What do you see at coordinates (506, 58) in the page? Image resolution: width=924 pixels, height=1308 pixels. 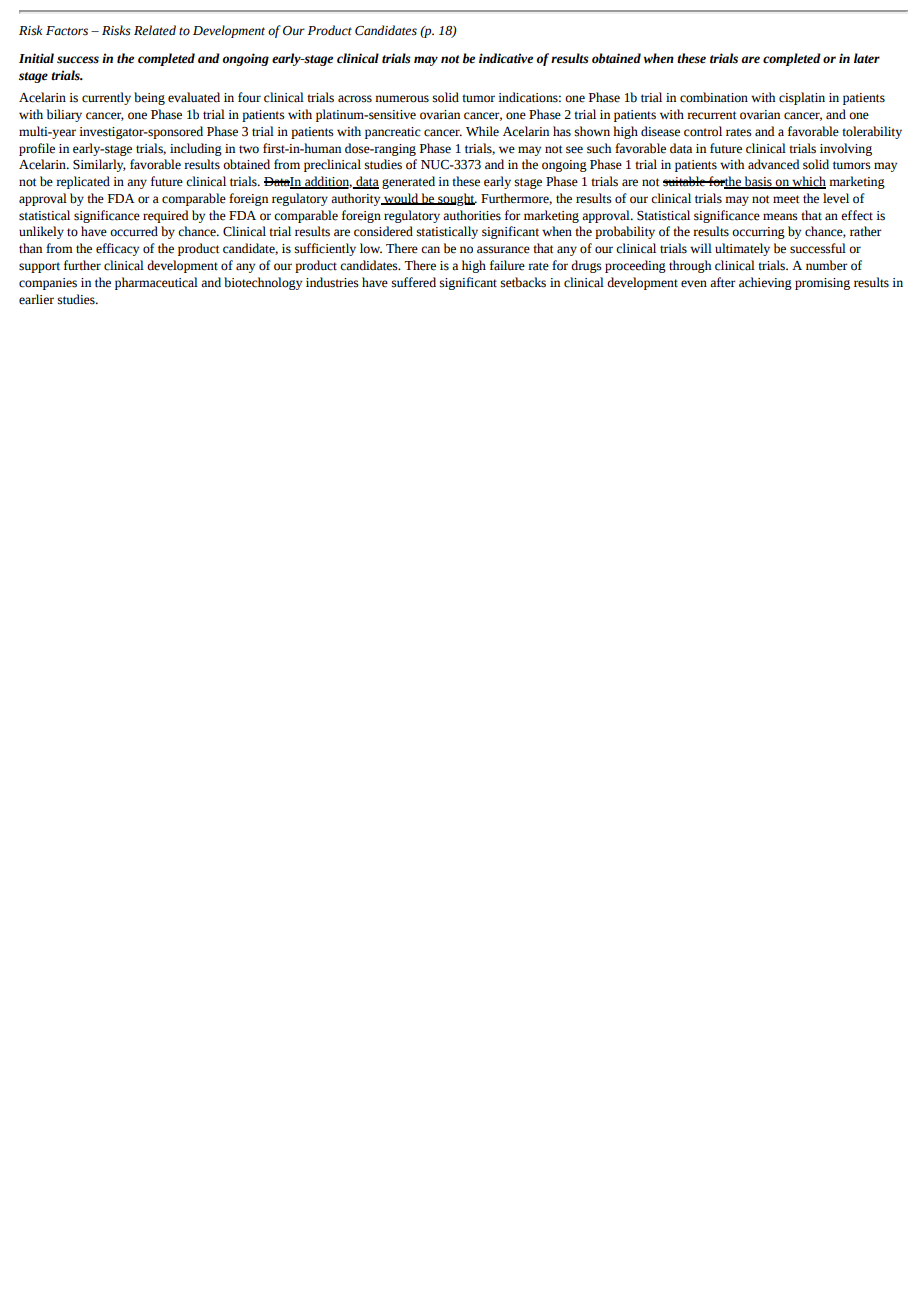 I see `indicative` at bounding box center [506, 58].
